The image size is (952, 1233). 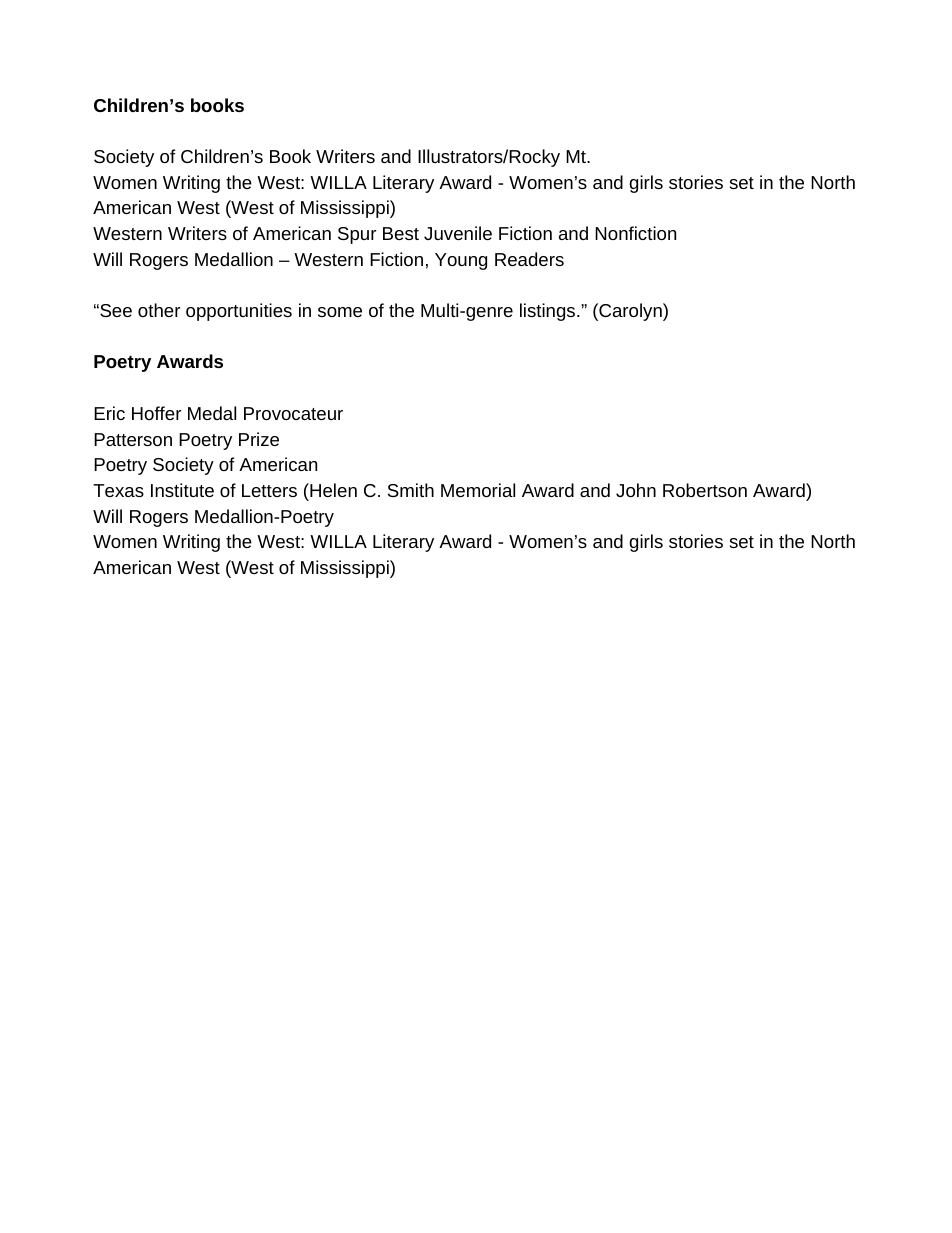 I want to click on listings, so click(x=549, y=312).
